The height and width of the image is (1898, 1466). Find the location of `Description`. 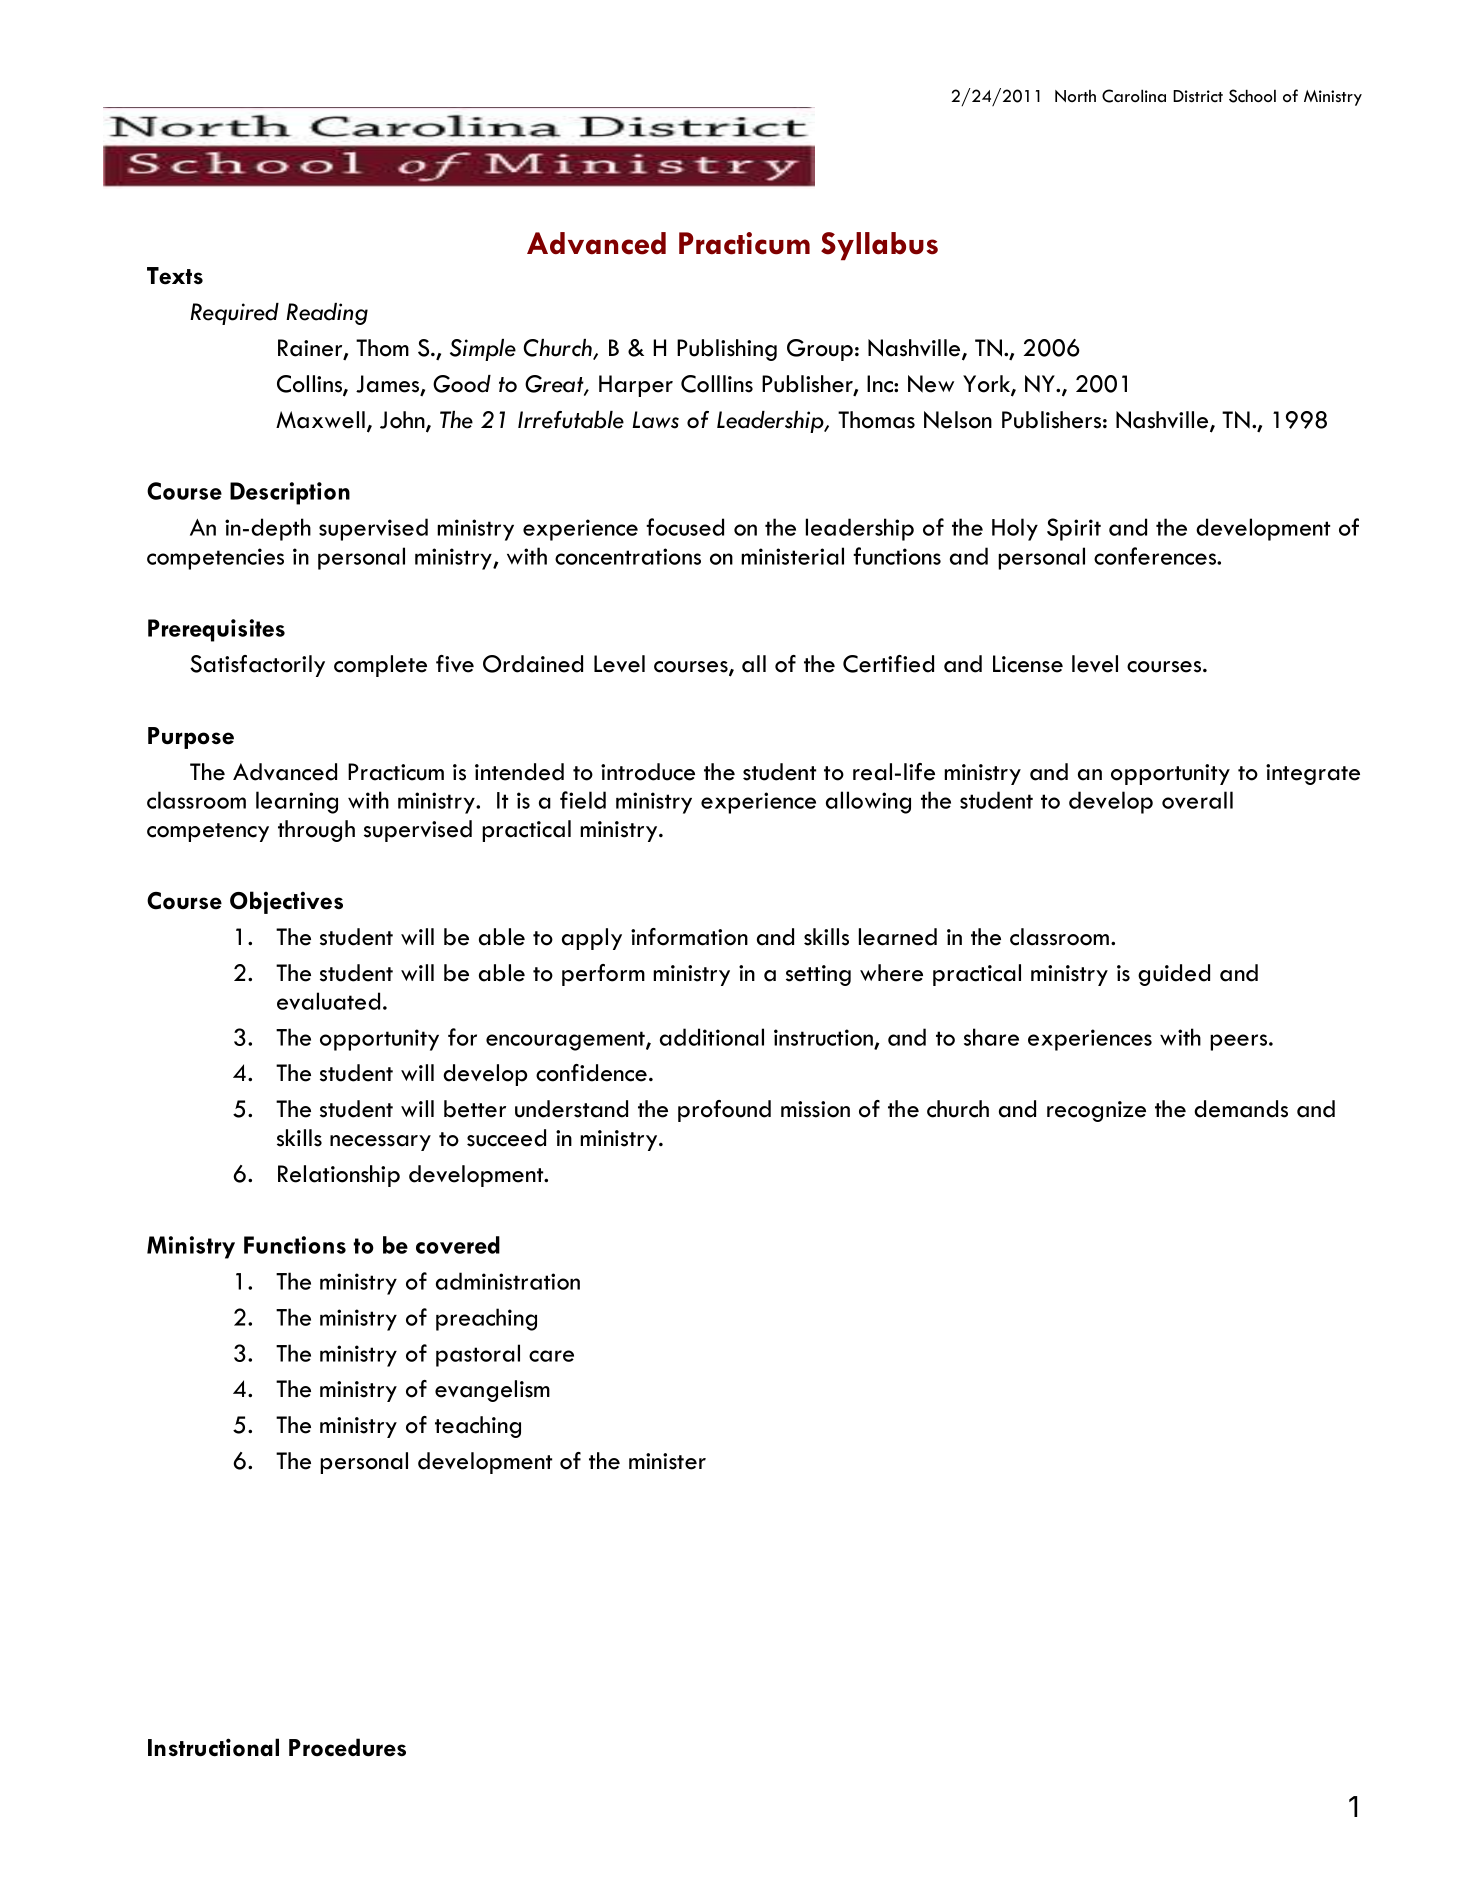

Description is located at coordinates (290, 493).
